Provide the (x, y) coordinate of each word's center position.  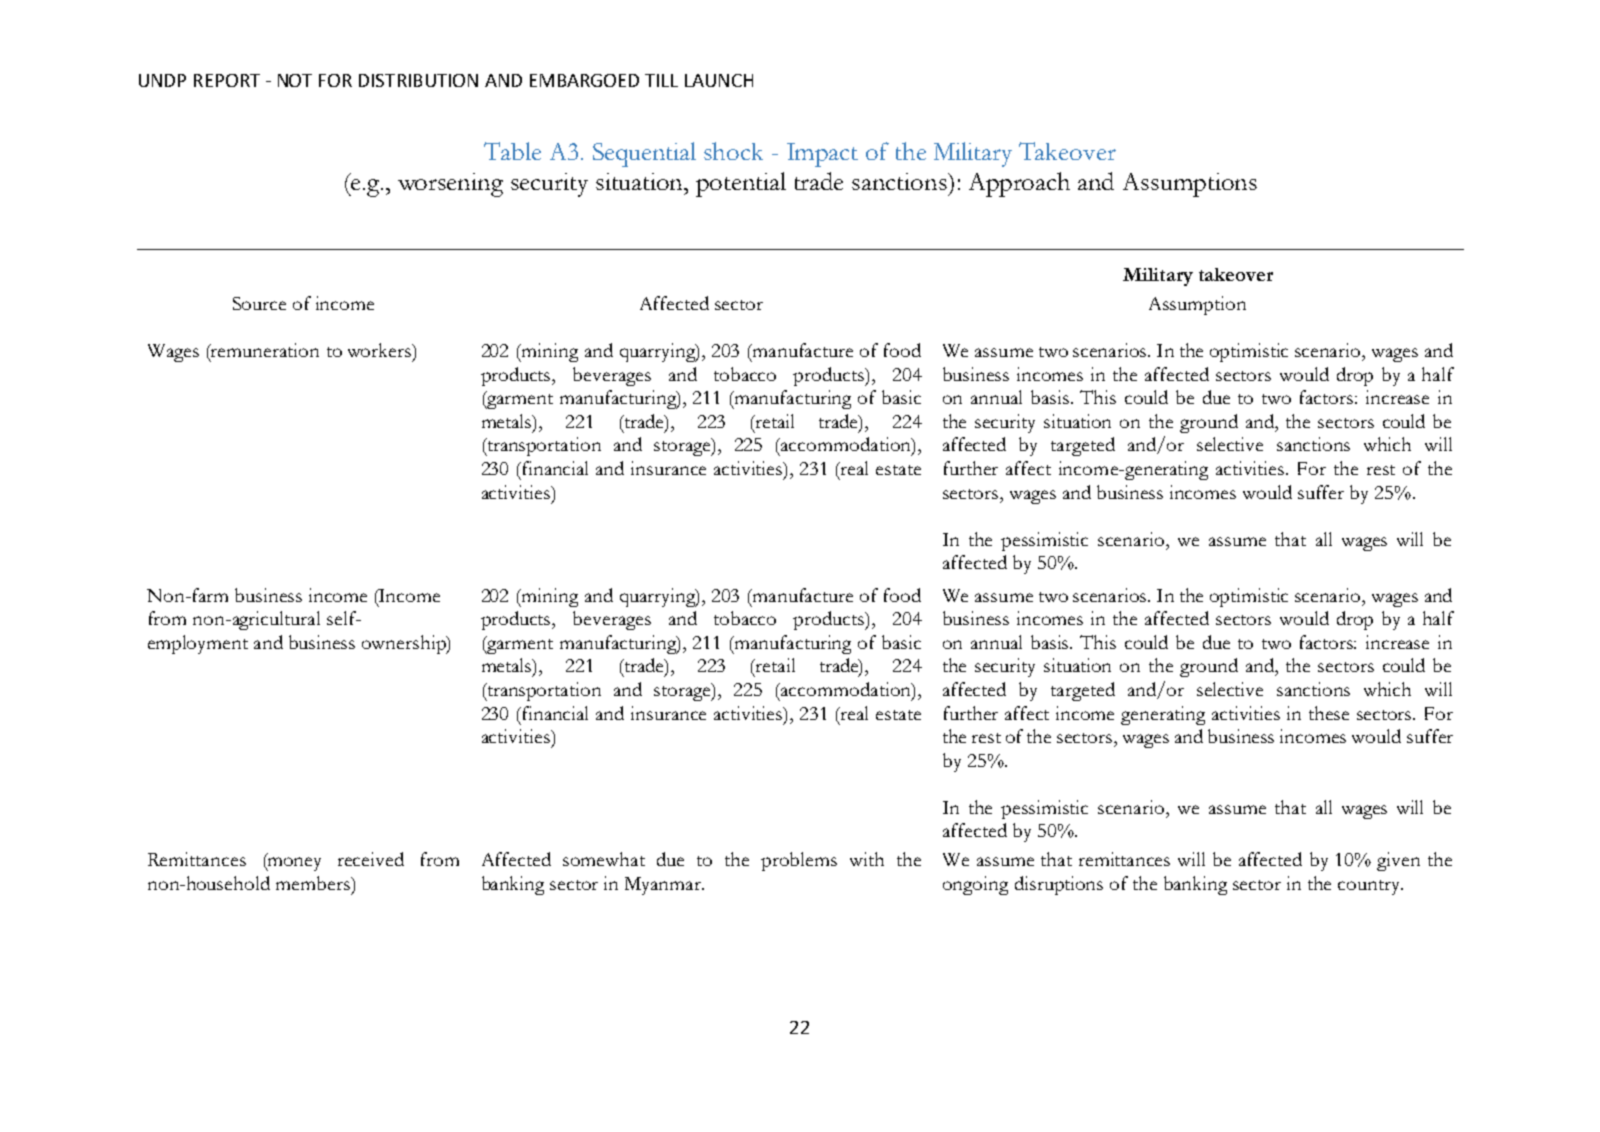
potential (741, 184)
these (1329, 713)
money (293, 864)
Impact (822, 155)
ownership (405, 644)
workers (381, 351)
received (371, 859)
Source (259, 303)
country (1370, 887)
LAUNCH (719, 80)
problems (799, 861)
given (1398, 861)
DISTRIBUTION (418, 80)
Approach (1019, 184)
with (867, 859)
